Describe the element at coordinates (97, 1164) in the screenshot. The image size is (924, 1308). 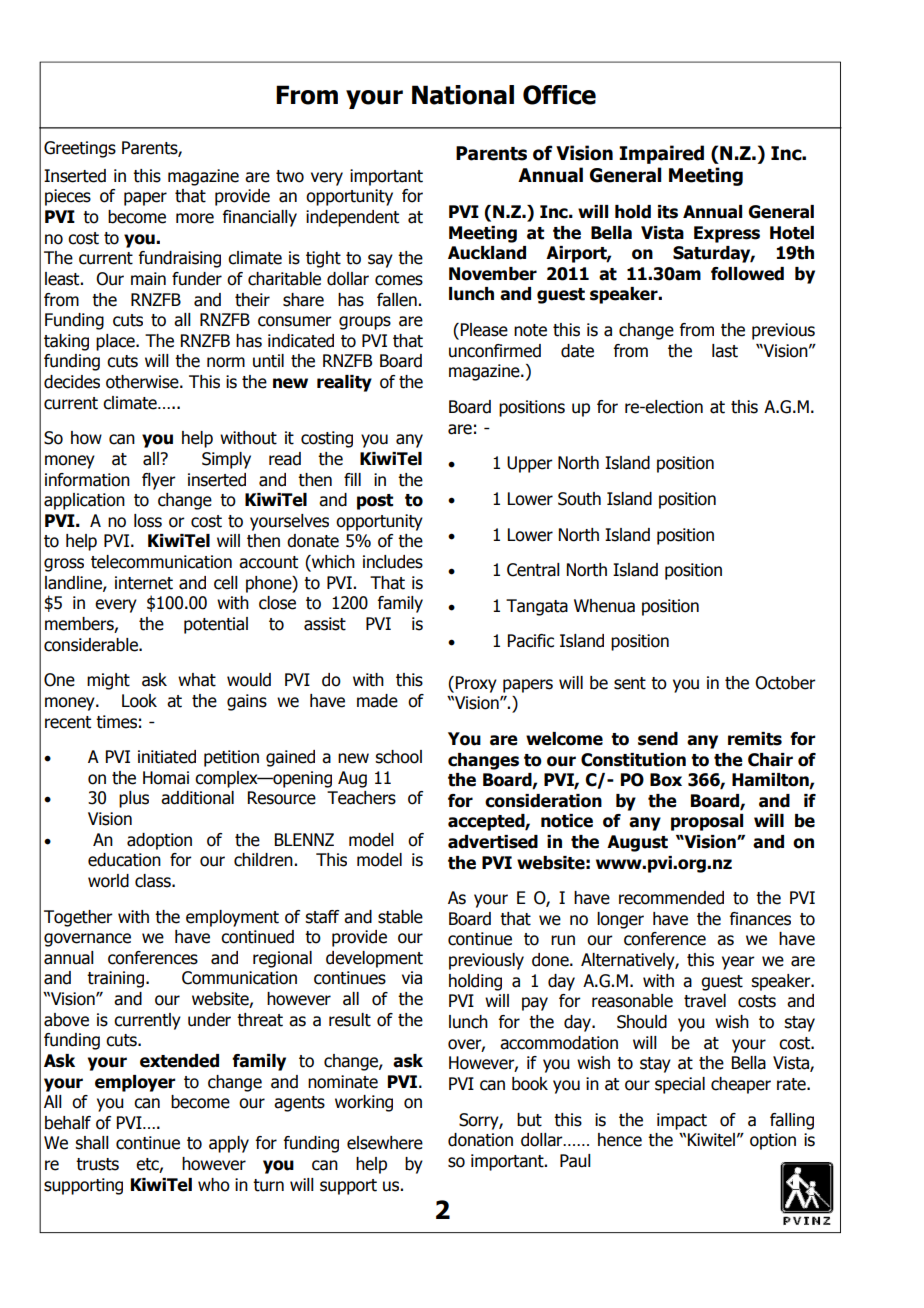
I see `trusts` at that location.
